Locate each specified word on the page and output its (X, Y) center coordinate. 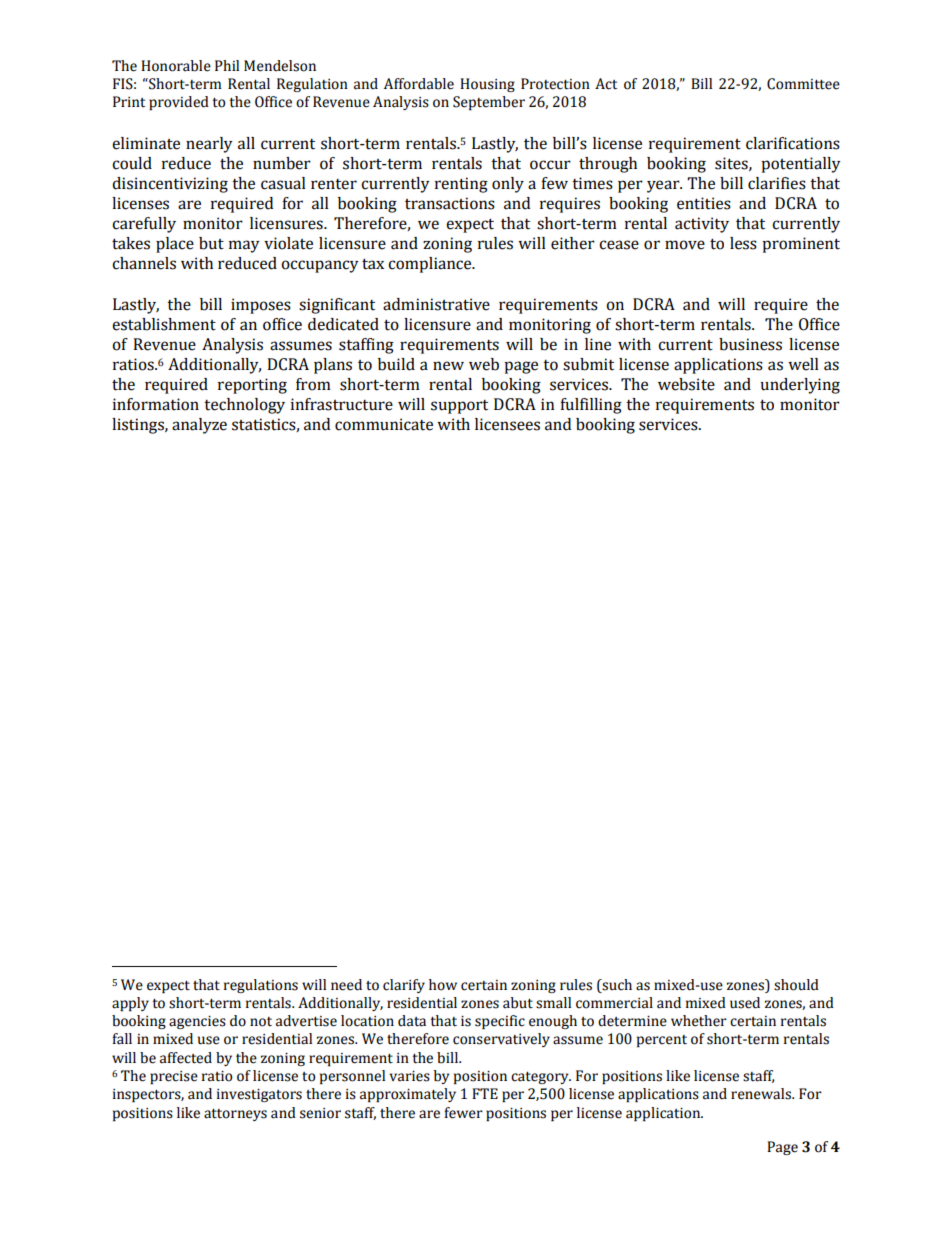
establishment (164, 324)
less (743, 243)
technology (244, 406)
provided (179, 103)
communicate (384, 424)
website (686, 384)
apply (130, 1004)
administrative (436, 304)
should (796, 985)
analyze (199, 426)
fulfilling (591, 406)
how (443, 985)
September (489, 103)
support (459, 407)
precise (174, 1077)
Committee (803, 84)
